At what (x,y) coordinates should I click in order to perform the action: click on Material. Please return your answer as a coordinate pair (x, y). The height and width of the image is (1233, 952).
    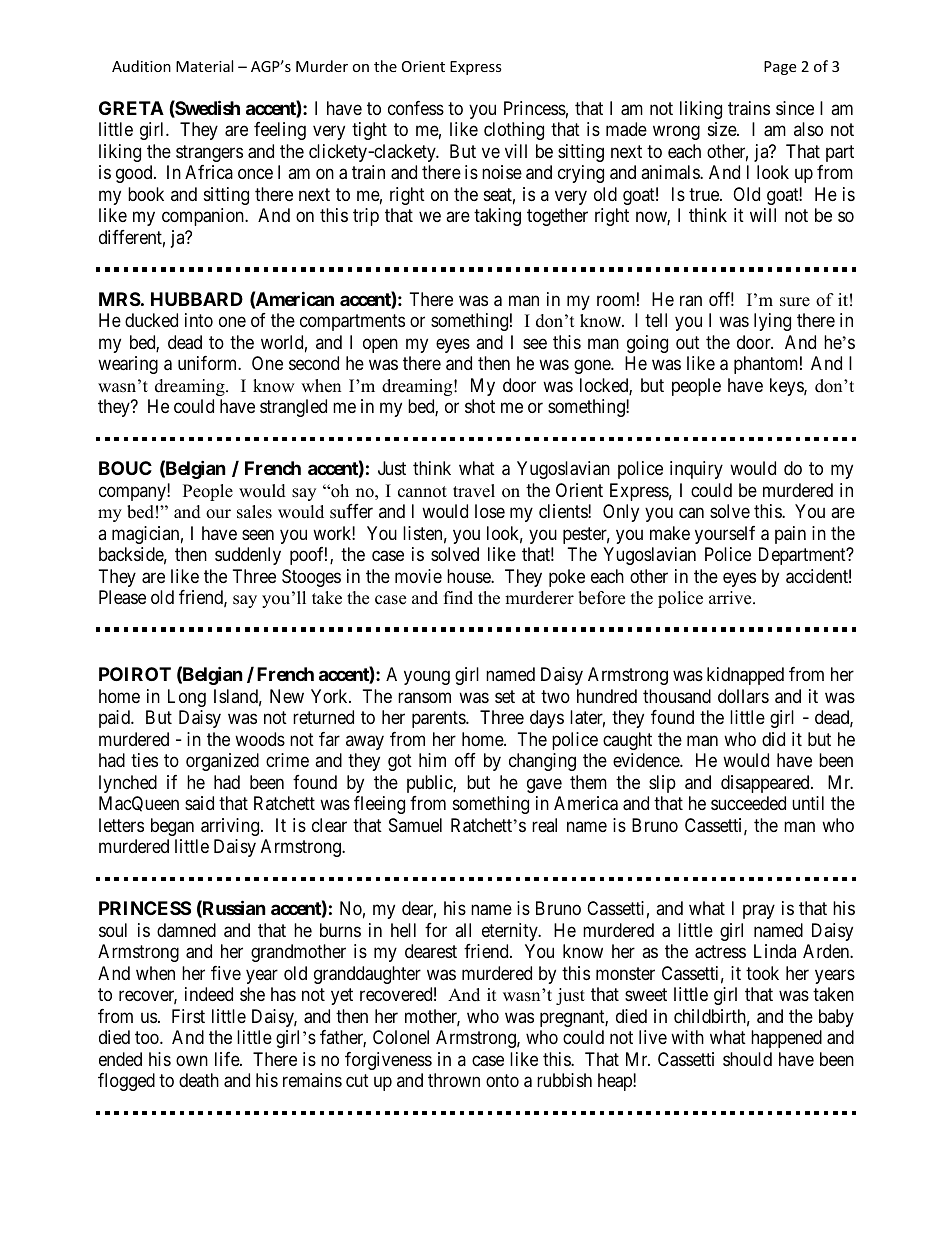
    Looking at the image, I should click on (204, 66).
